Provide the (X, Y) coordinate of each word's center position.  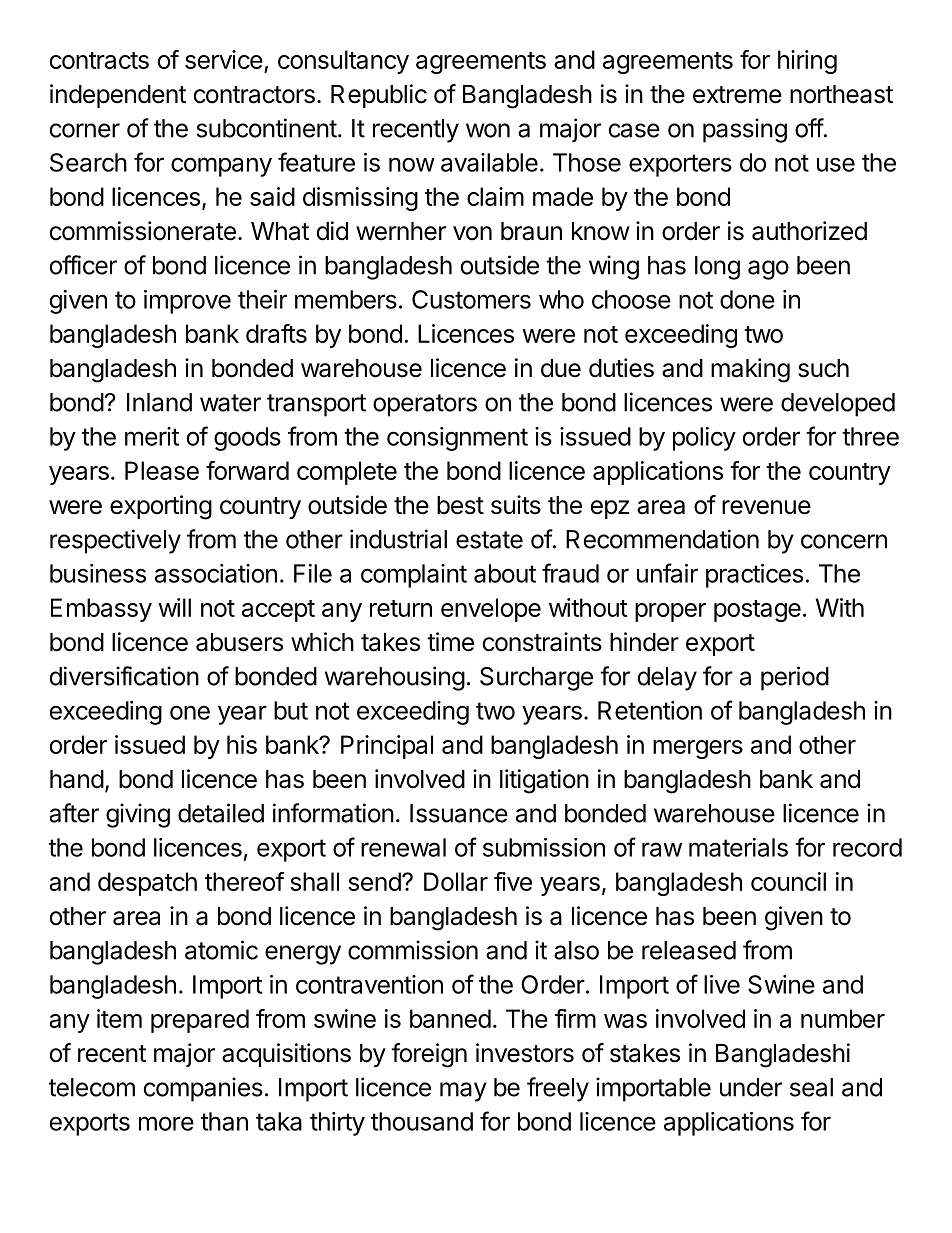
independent (118, 96)
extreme (737, 95)
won (488, 130)
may (463, 1092)
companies (203, 1089)
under (751, 1087)
